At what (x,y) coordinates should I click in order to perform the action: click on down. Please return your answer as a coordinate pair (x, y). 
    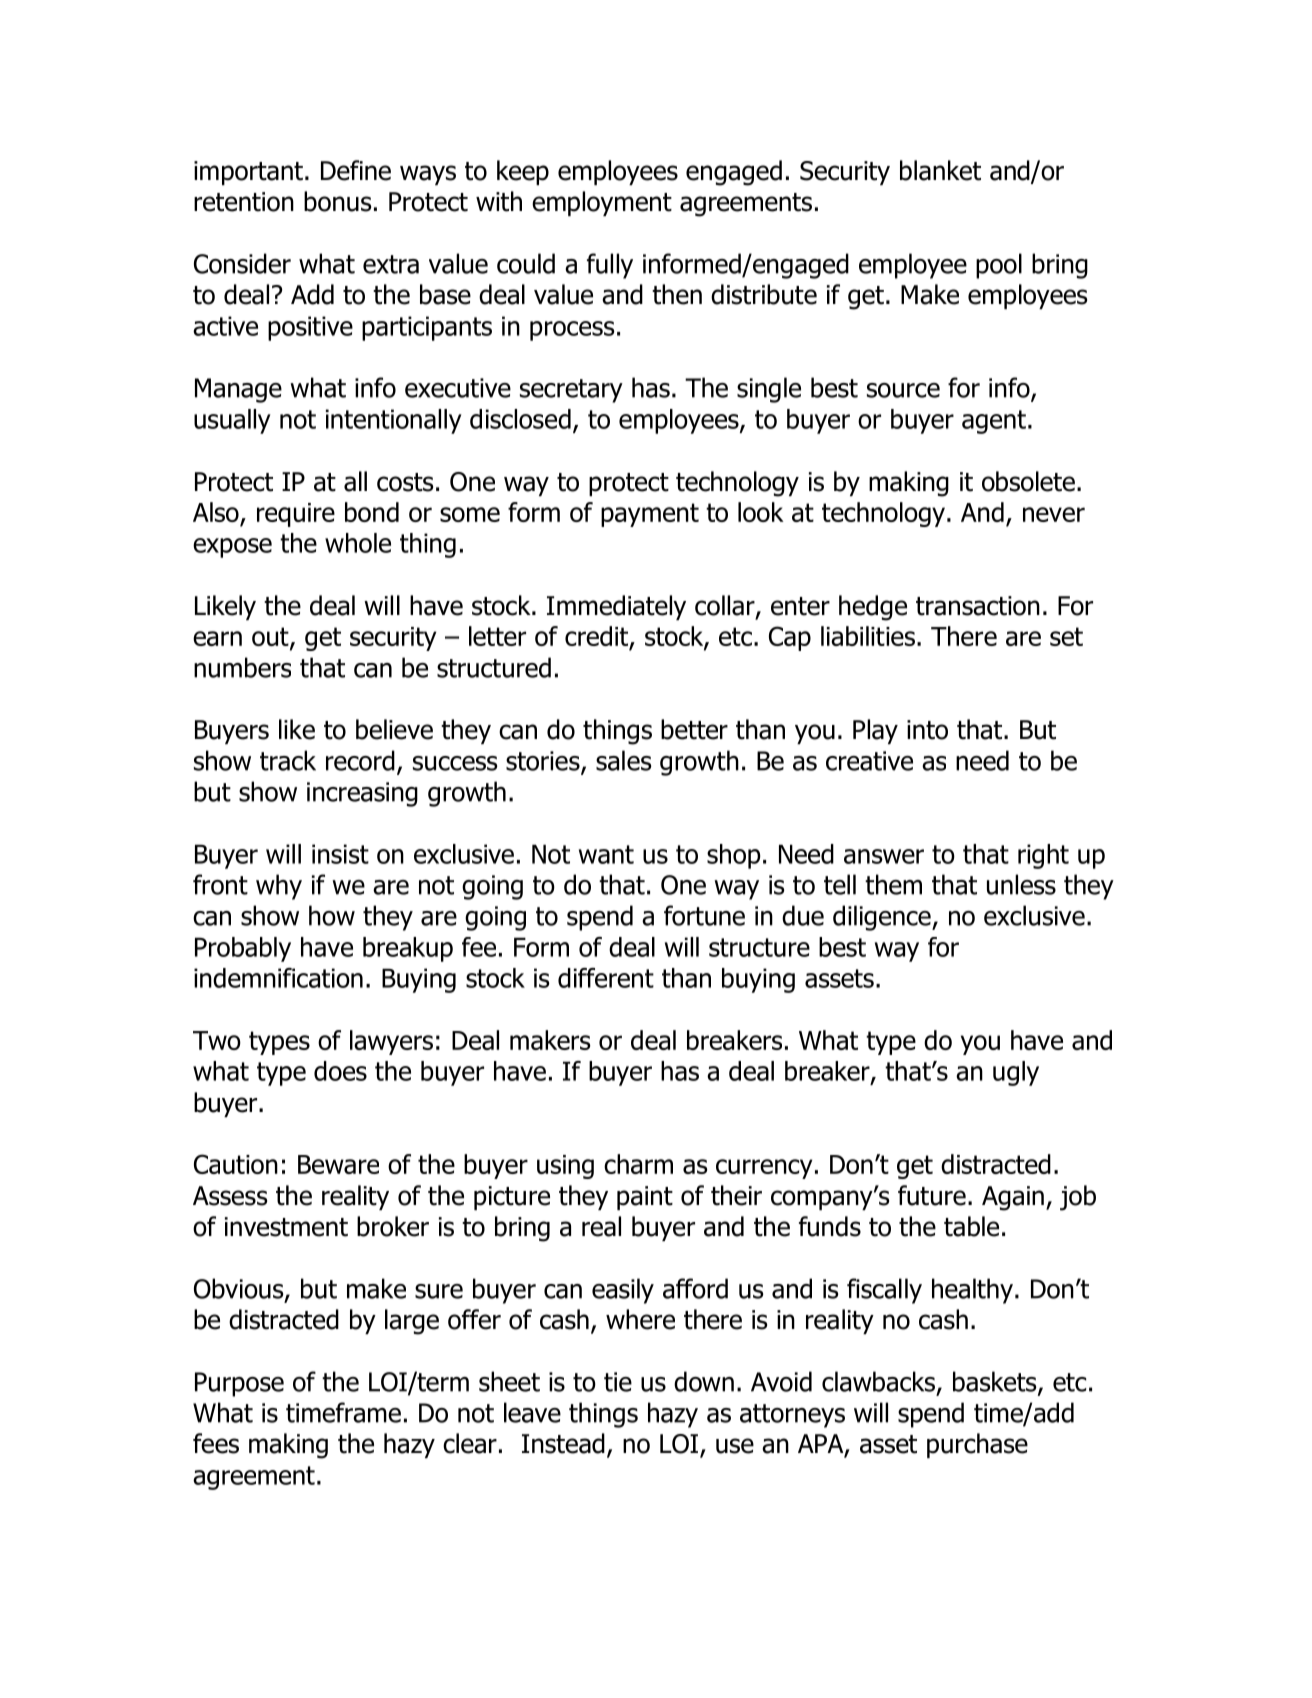
    Looking at the image, I should click on (704, 1381).
